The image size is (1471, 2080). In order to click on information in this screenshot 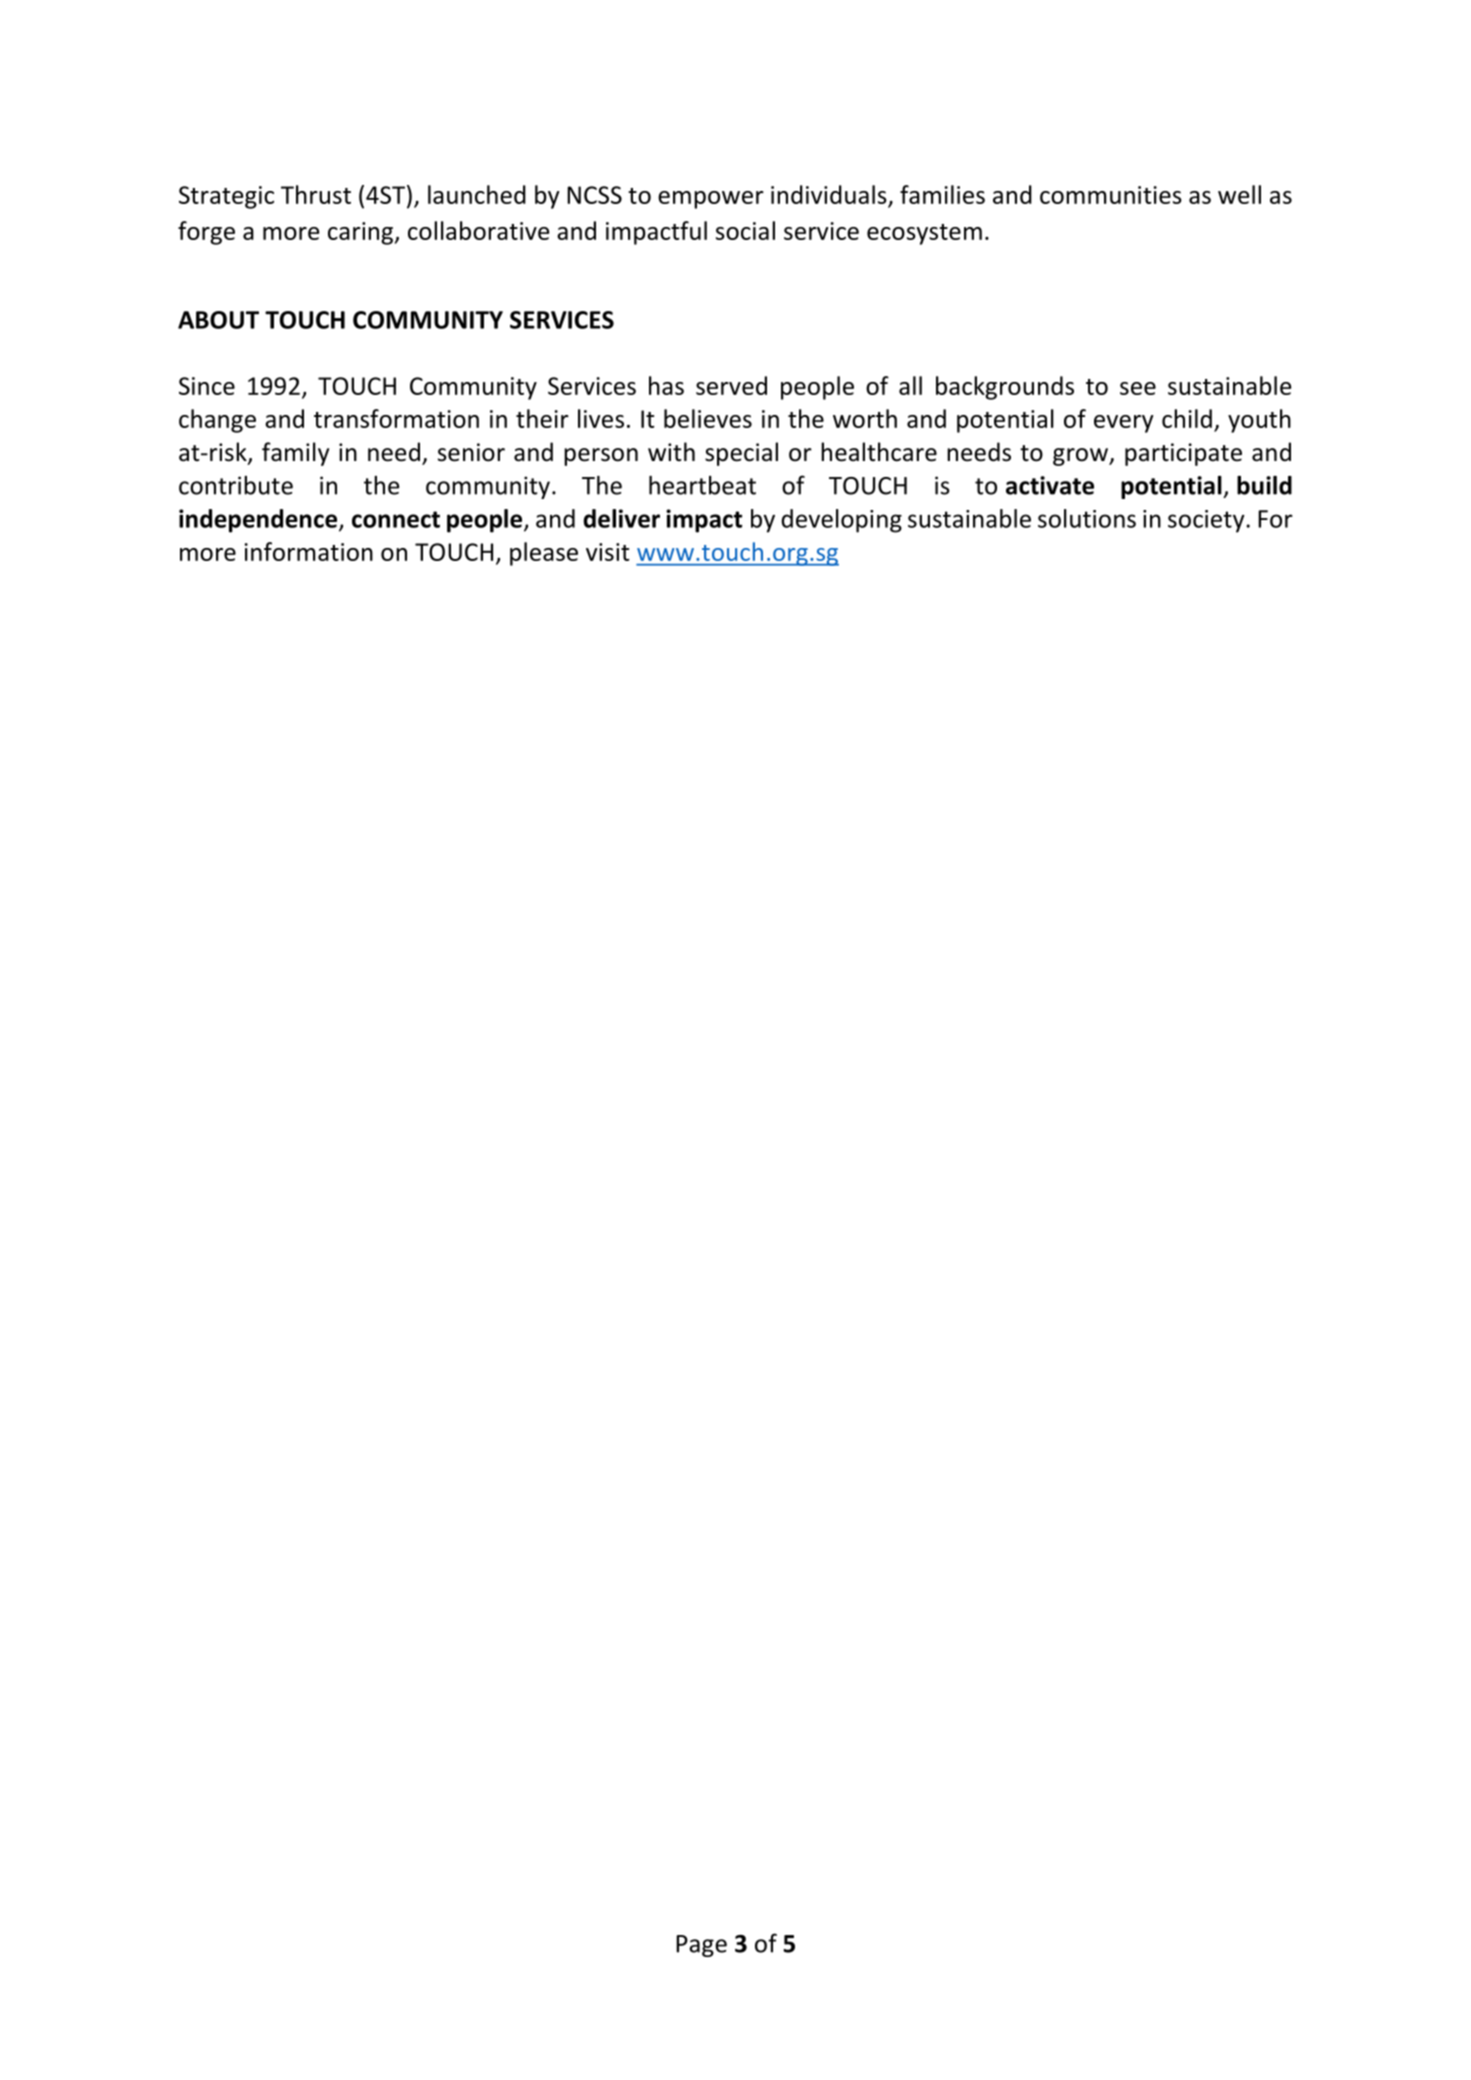, I will do `click(308, 551)`.
